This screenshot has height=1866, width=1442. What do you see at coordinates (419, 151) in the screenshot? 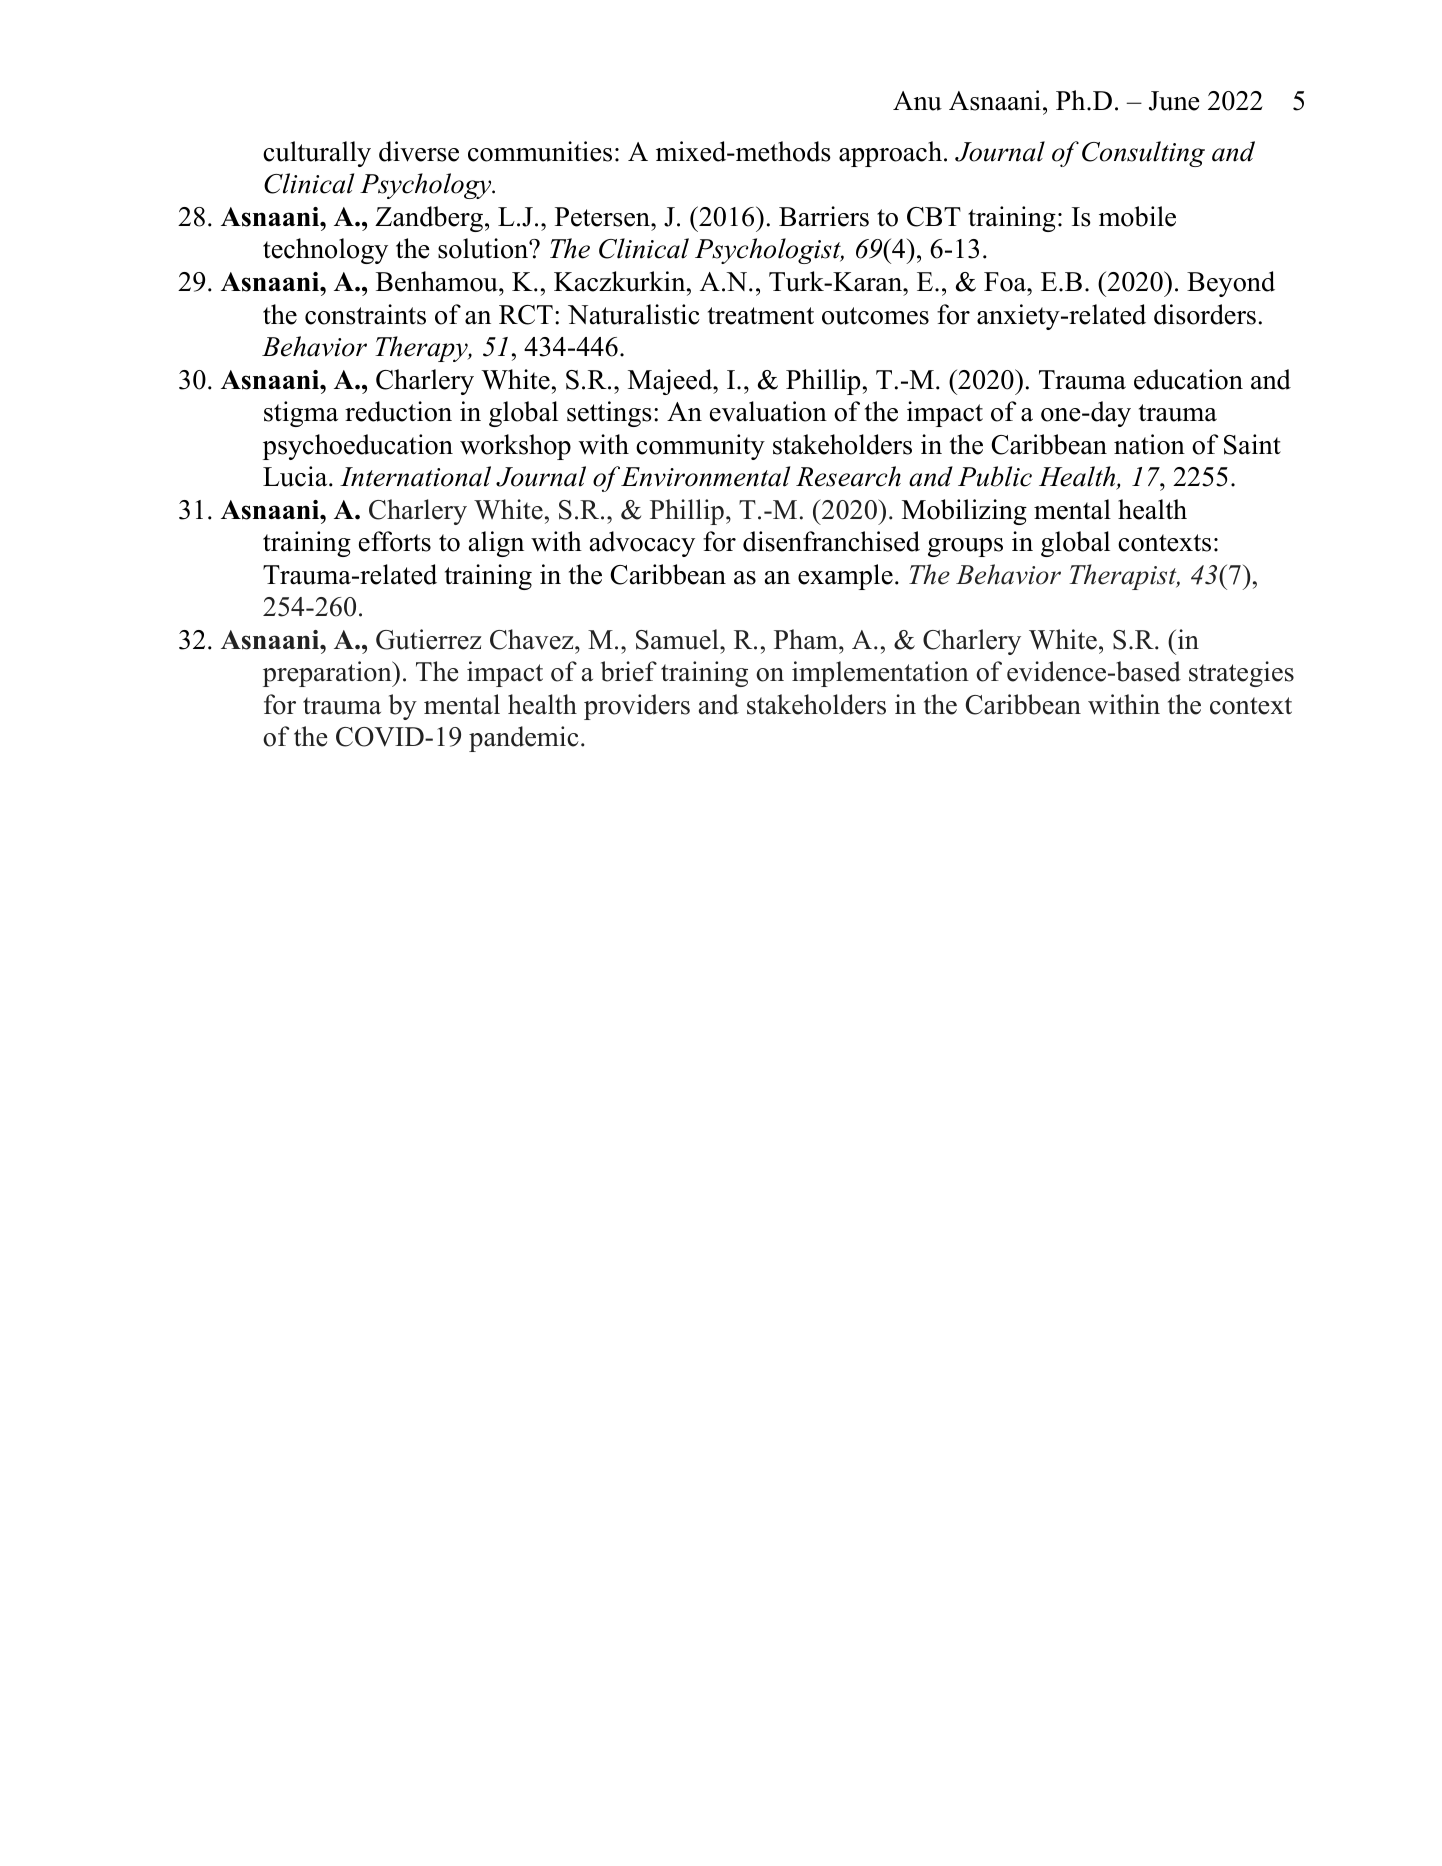
I see `diverse` at bounding box center [419, 151].
